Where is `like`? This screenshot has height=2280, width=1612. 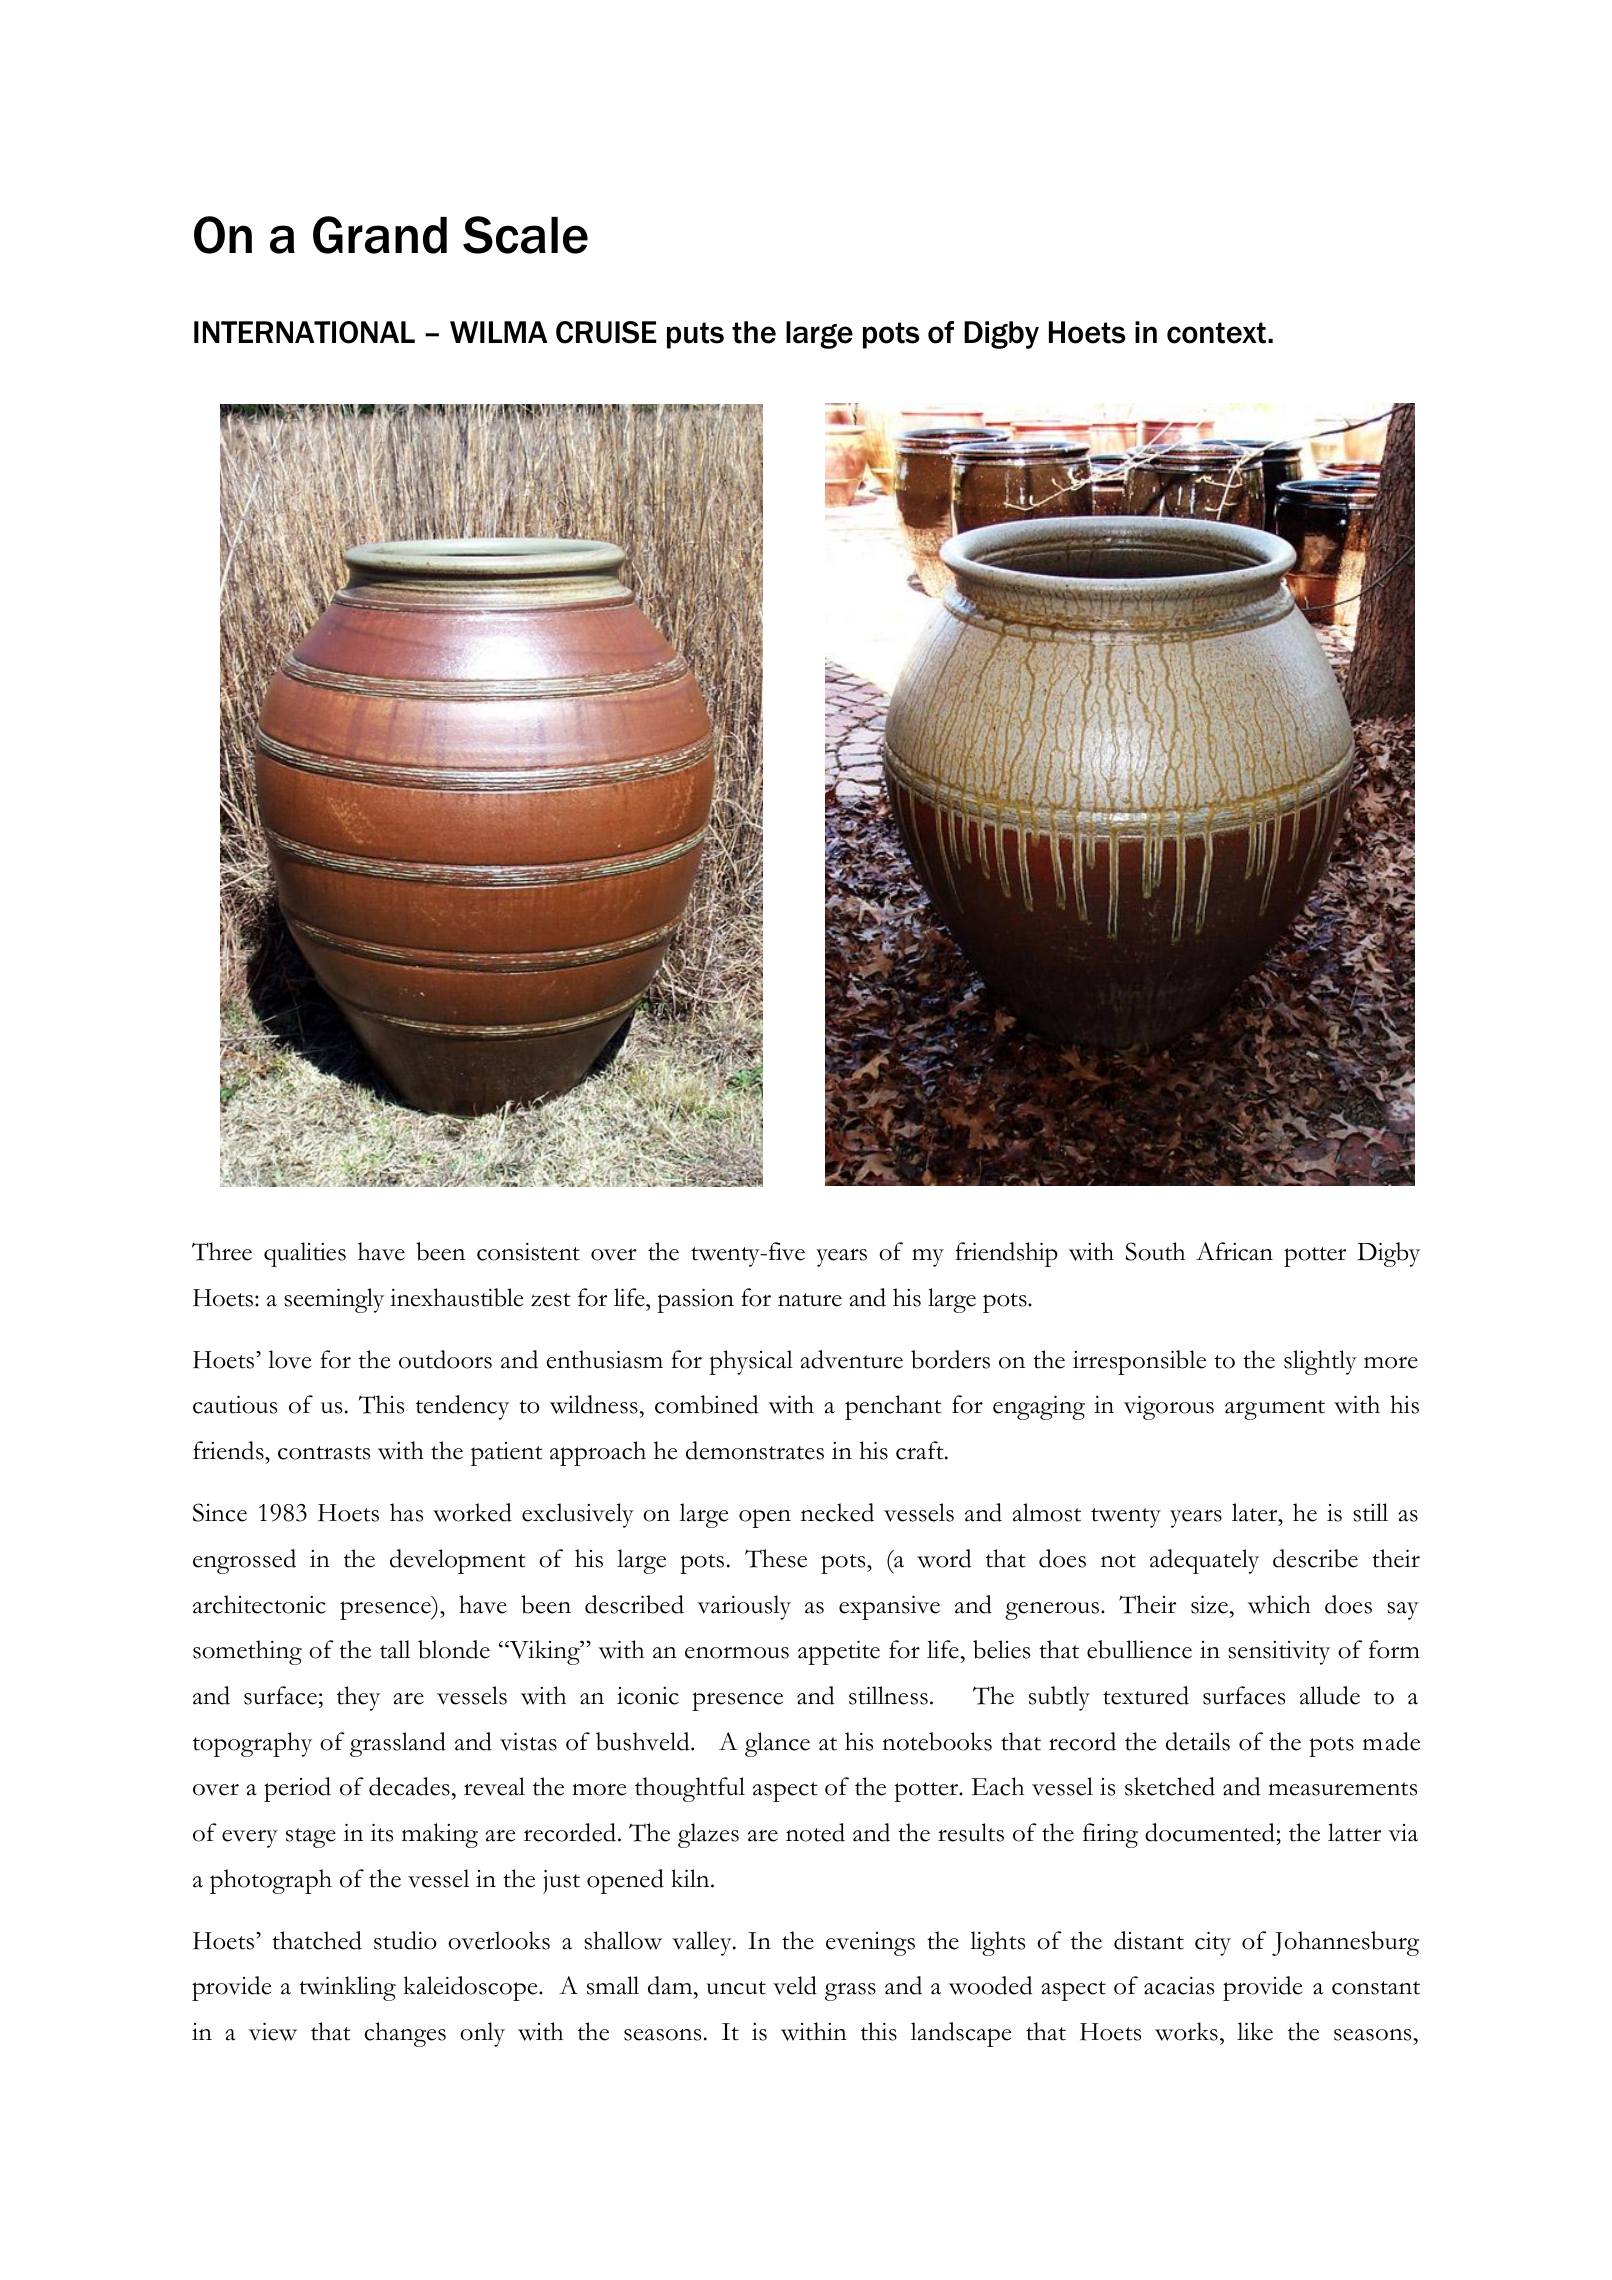 like is located at coordinates (1255, 2031).
